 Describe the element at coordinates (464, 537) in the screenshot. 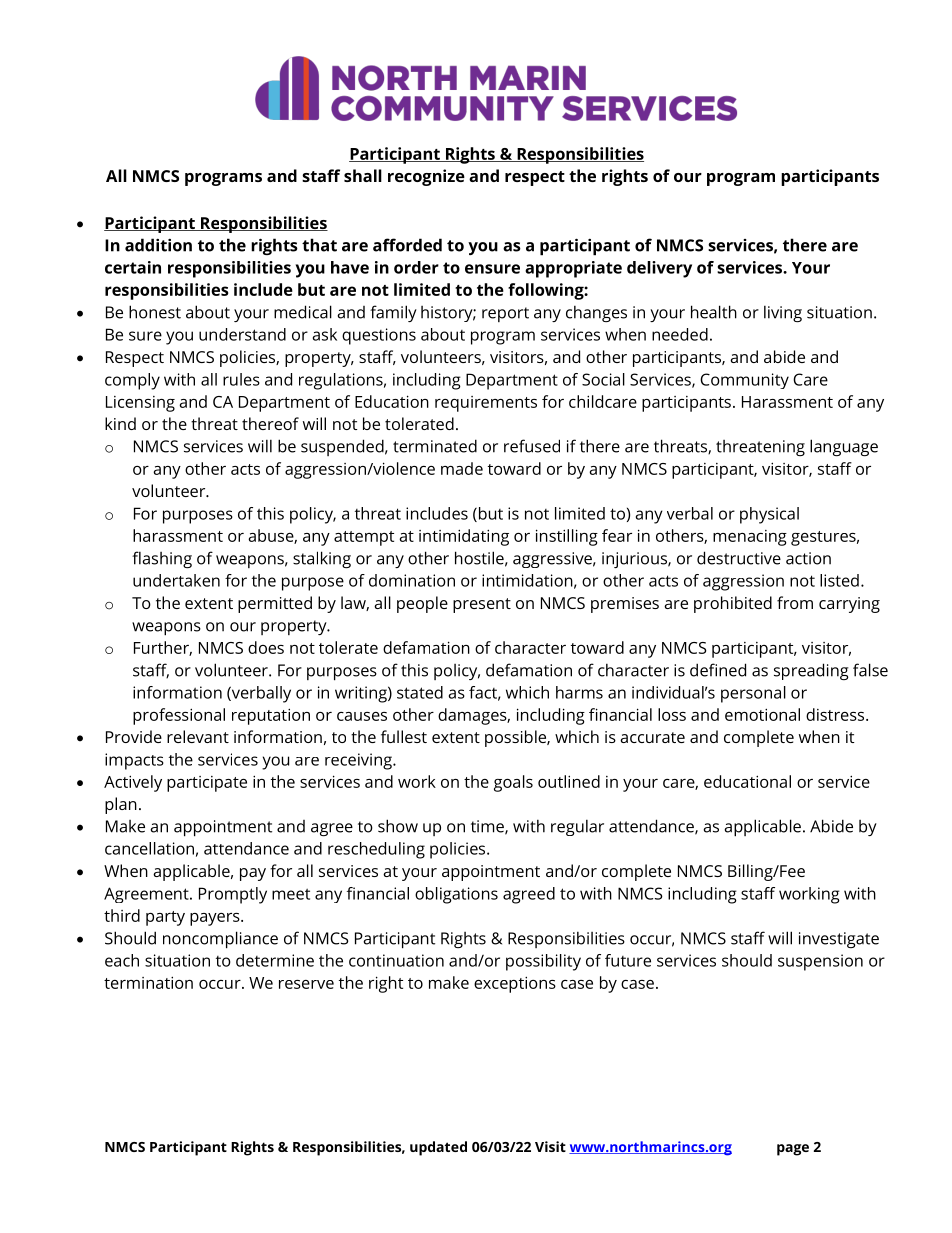

I see `intimidating` at that location.
